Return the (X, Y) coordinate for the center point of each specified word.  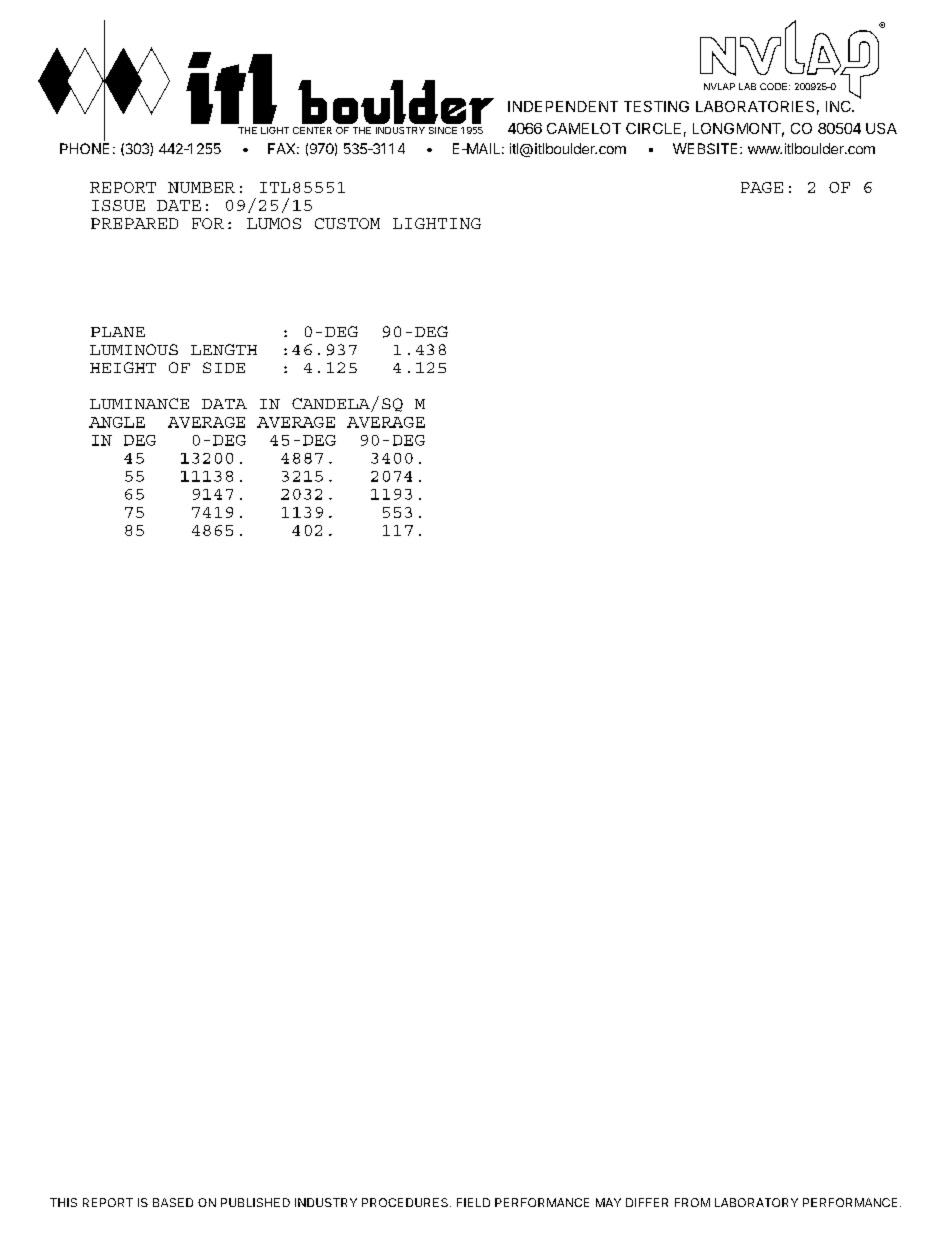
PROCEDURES (406, 1202)
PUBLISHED (255, 1202)
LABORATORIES (755, 106)
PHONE (84, 148)
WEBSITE (705, 148)
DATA (224, 404)
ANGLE (117, 422)
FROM (692, 1202)
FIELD (473, 1202)
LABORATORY (756, 1202)
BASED (173, 1202)
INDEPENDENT (563, 106)
